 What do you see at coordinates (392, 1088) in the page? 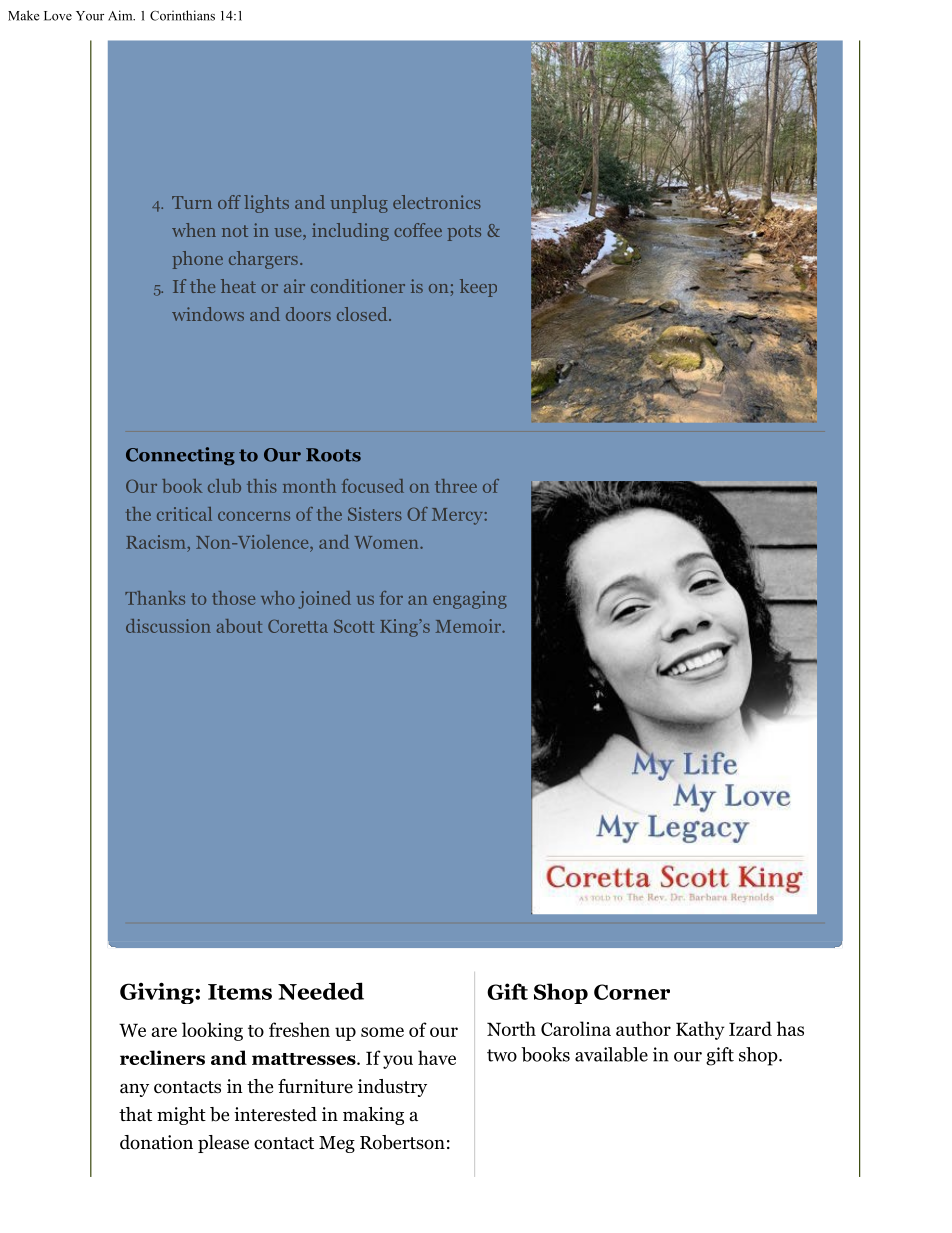
I see `industry` at bounding box center [392, 1088].
